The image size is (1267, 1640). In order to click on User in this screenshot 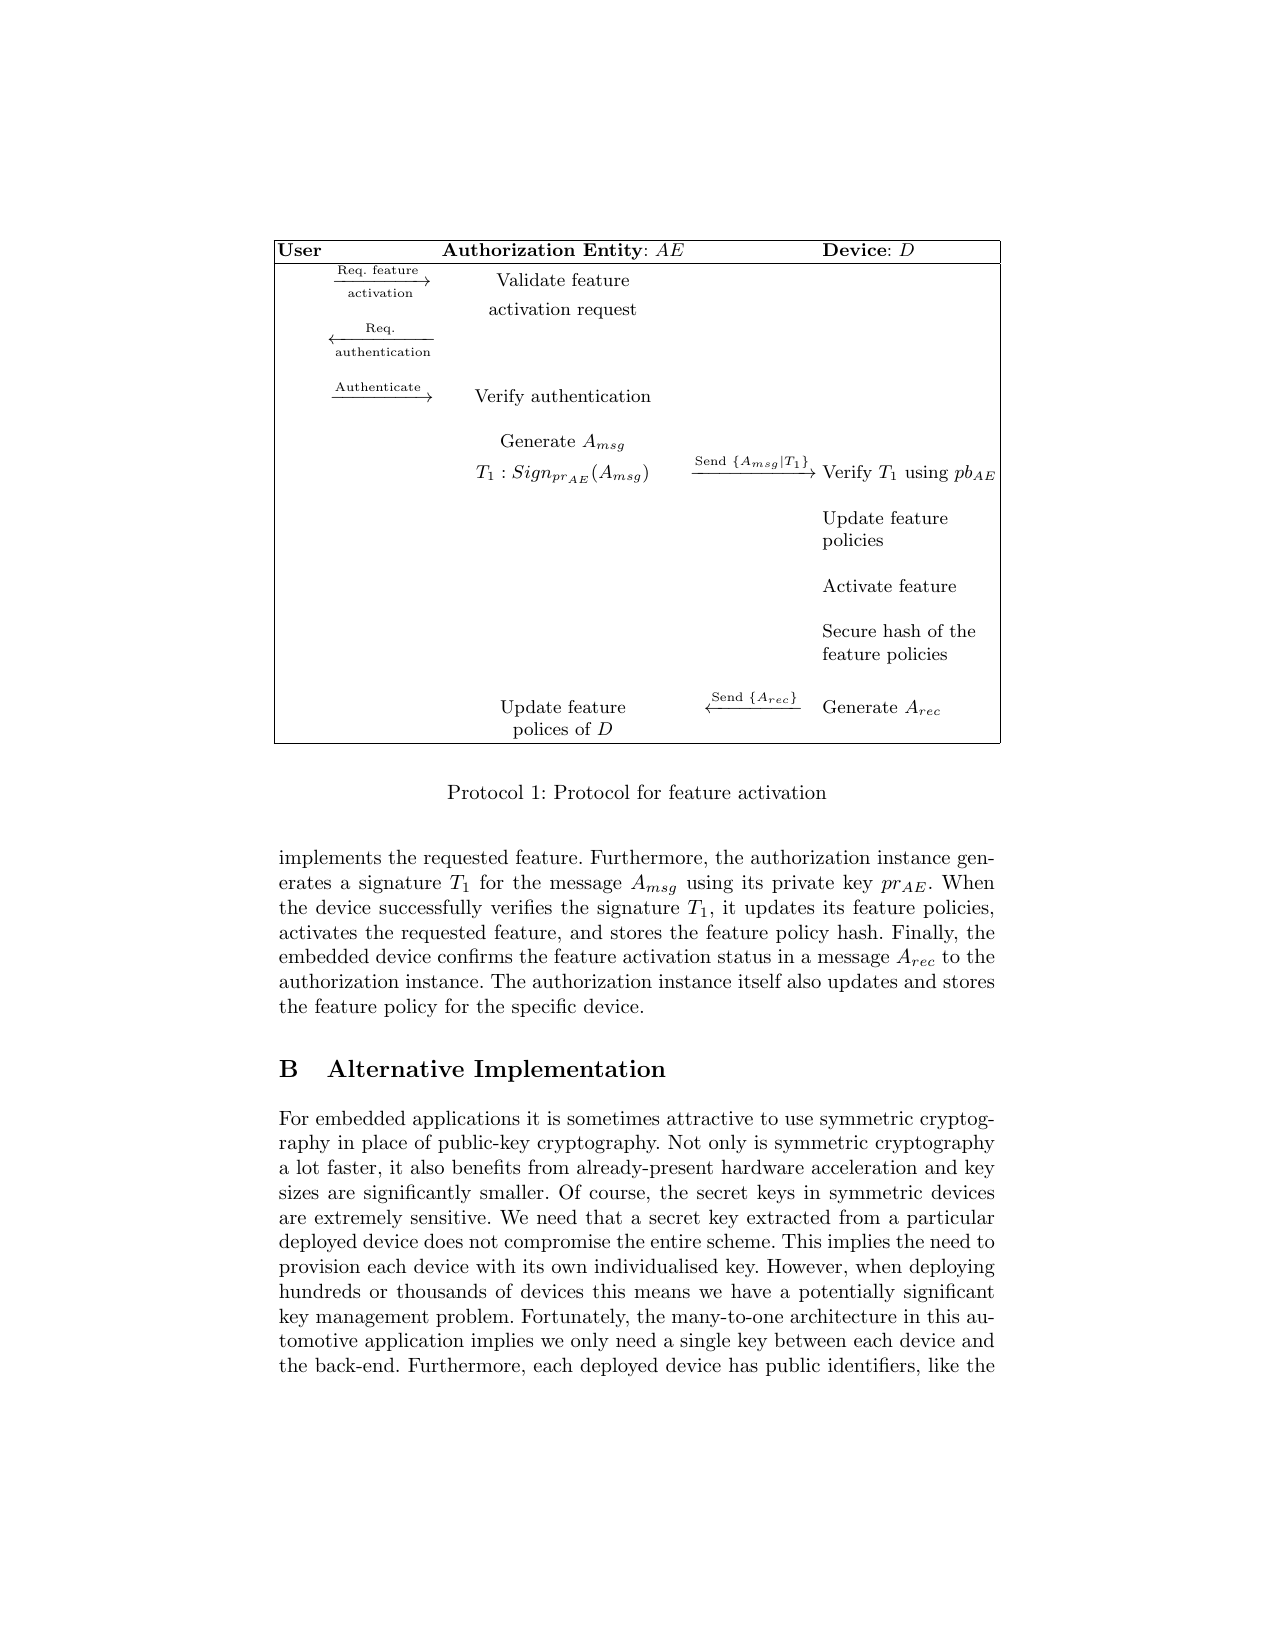, I will do `click(299, 249)`.
